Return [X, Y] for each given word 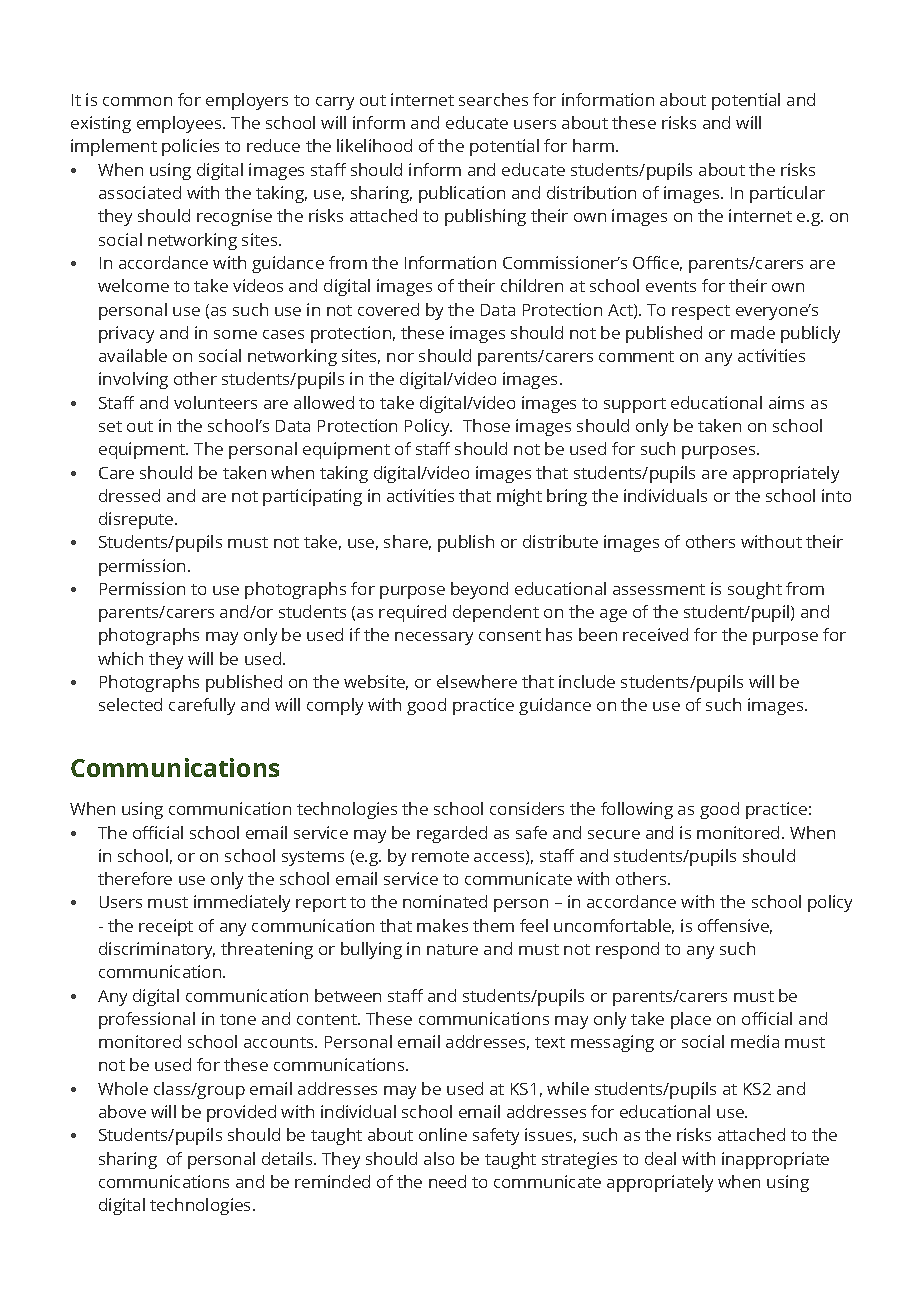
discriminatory [157, 950]
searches [493, 99]
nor [400, 357]
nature [452, 949]
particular [787, 194]
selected [130, 704]
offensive [735, 926]
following [637, 810]
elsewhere [477, 681]
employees [180, 124]
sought [755, 590]
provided [241, 1113]
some [235, 334]
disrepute [137, 520]
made [753, 332]
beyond [479, 590]
